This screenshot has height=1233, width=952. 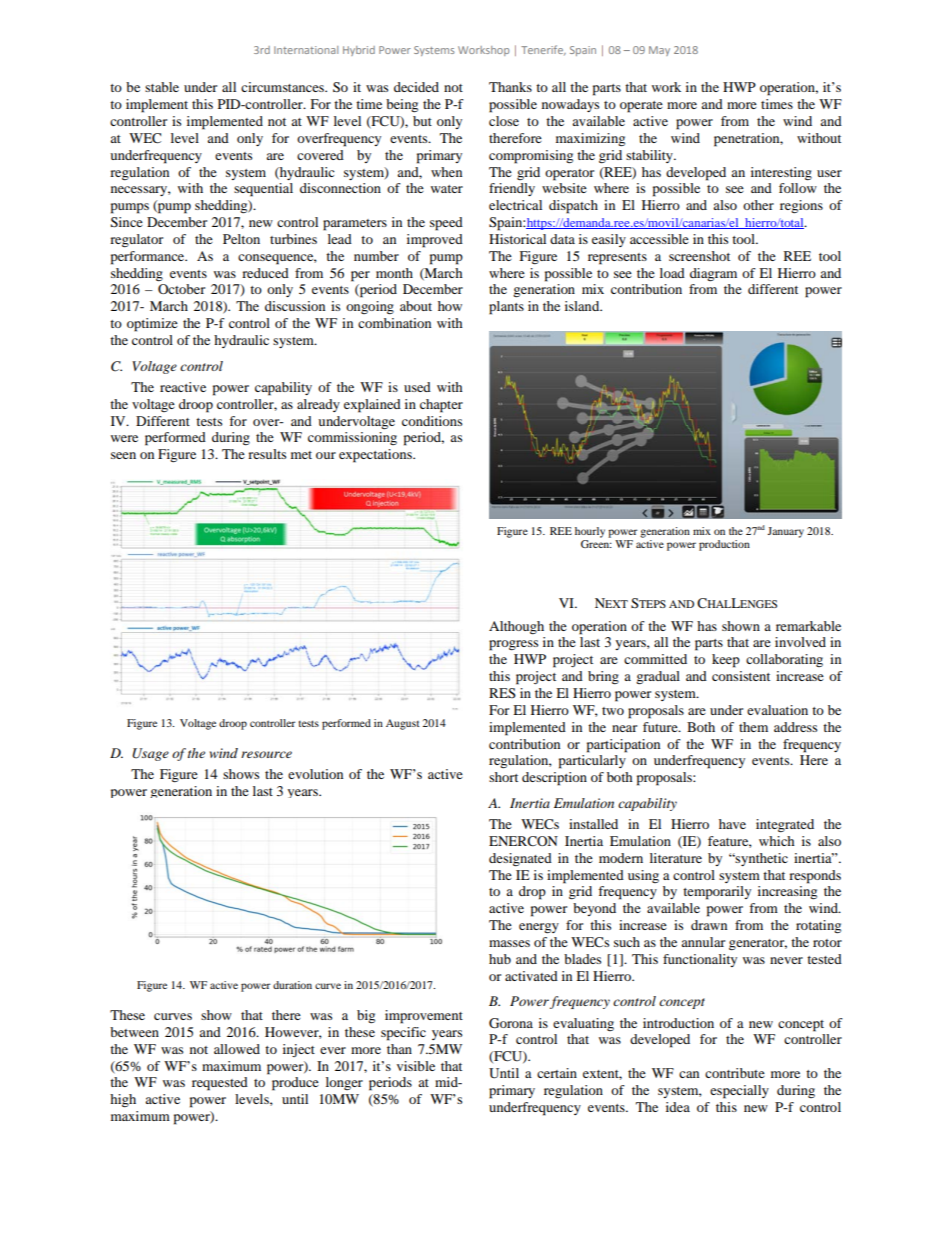 I want to click on May, so click(x=659, y=51).
